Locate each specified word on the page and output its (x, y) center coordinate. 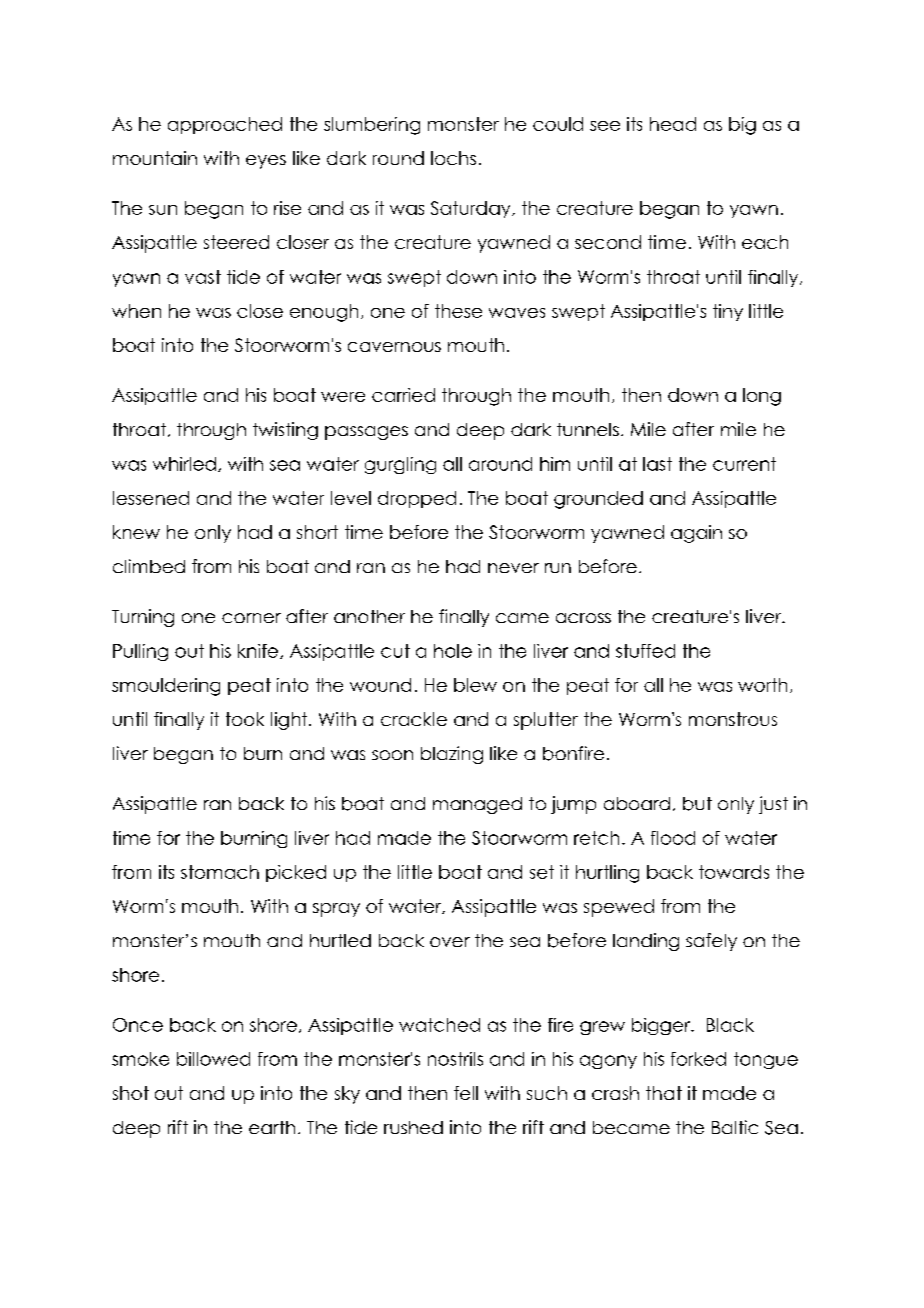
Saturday (472, 209)
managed (477, 805)
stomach (220, 872)
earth (272, 1127)
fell (466, 1093)
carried (403, 395)
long (762, 397)
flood (673, 838)
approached (225, 125)
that (664, 1093)
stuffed (645, 651)
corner (251, 618)
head (673, 124)
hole (453, 651)
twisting (285, 431)
